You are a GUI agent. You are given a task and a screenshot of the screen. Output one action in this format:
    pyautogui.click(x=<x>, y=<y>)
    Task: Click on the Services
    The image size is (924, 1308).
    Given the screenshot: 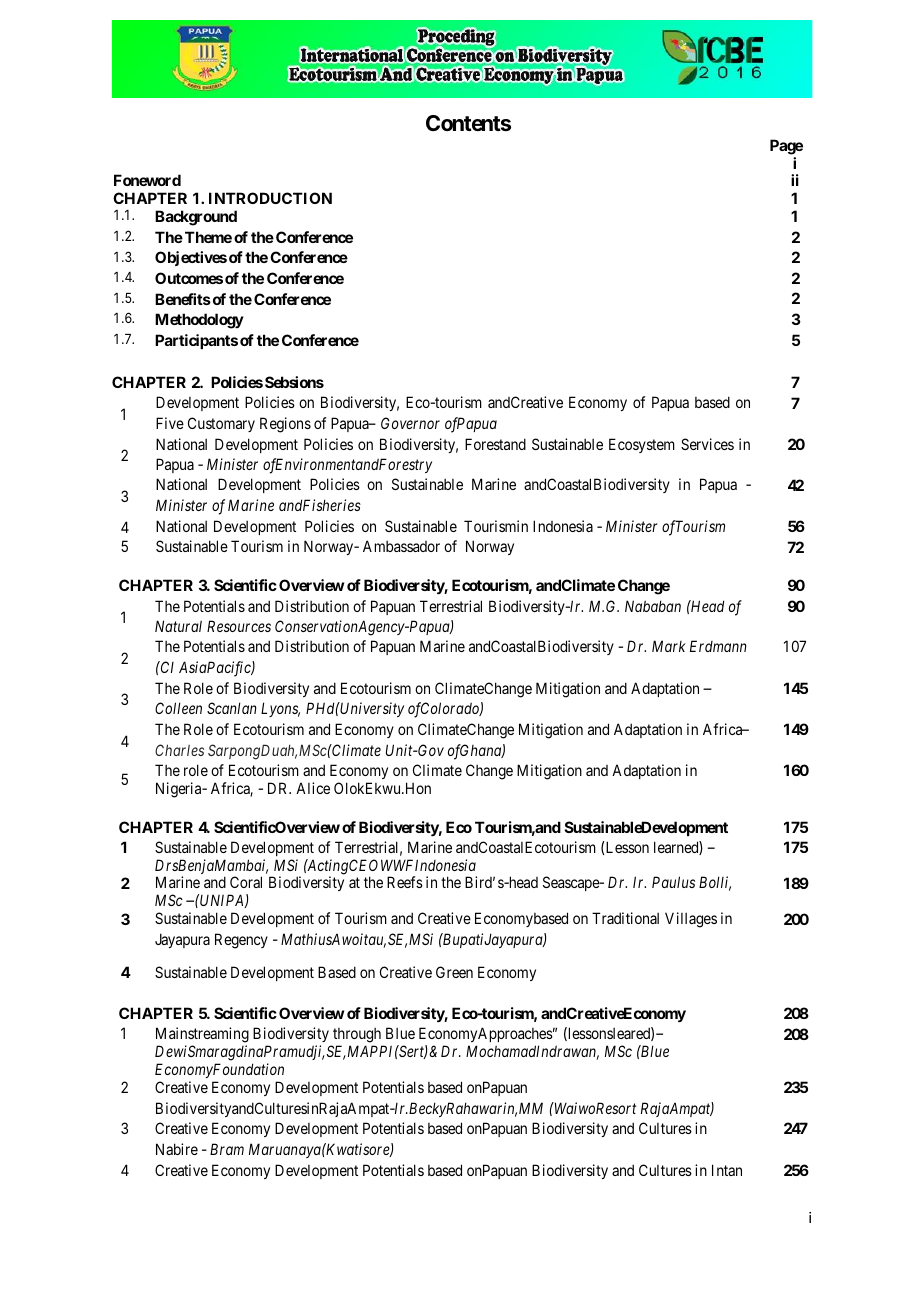 What is the action you would take?
    pyautogui.click(x=707, y=444)
